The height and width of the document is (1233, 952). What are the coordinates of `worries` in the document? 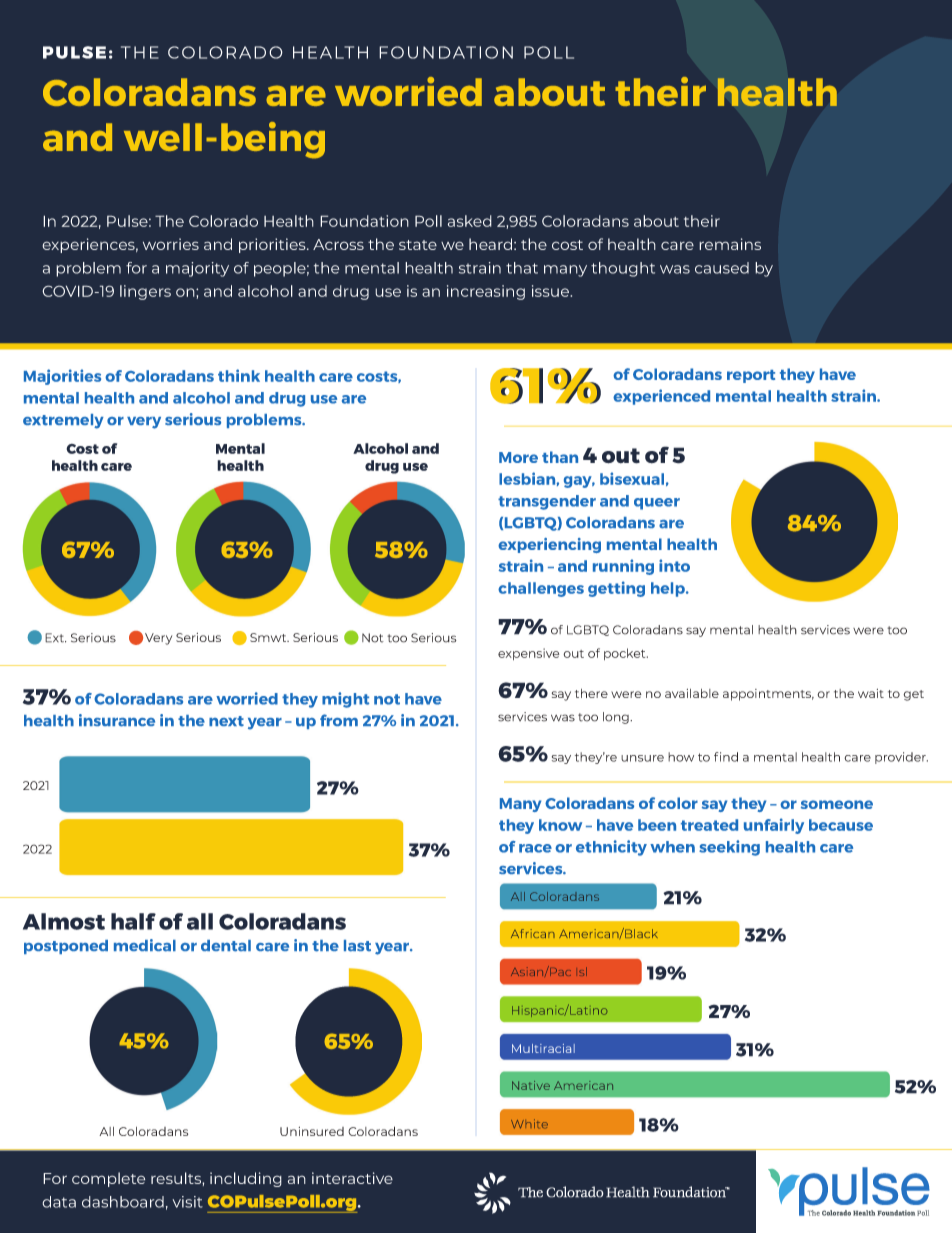 It's located at (171, 244).
